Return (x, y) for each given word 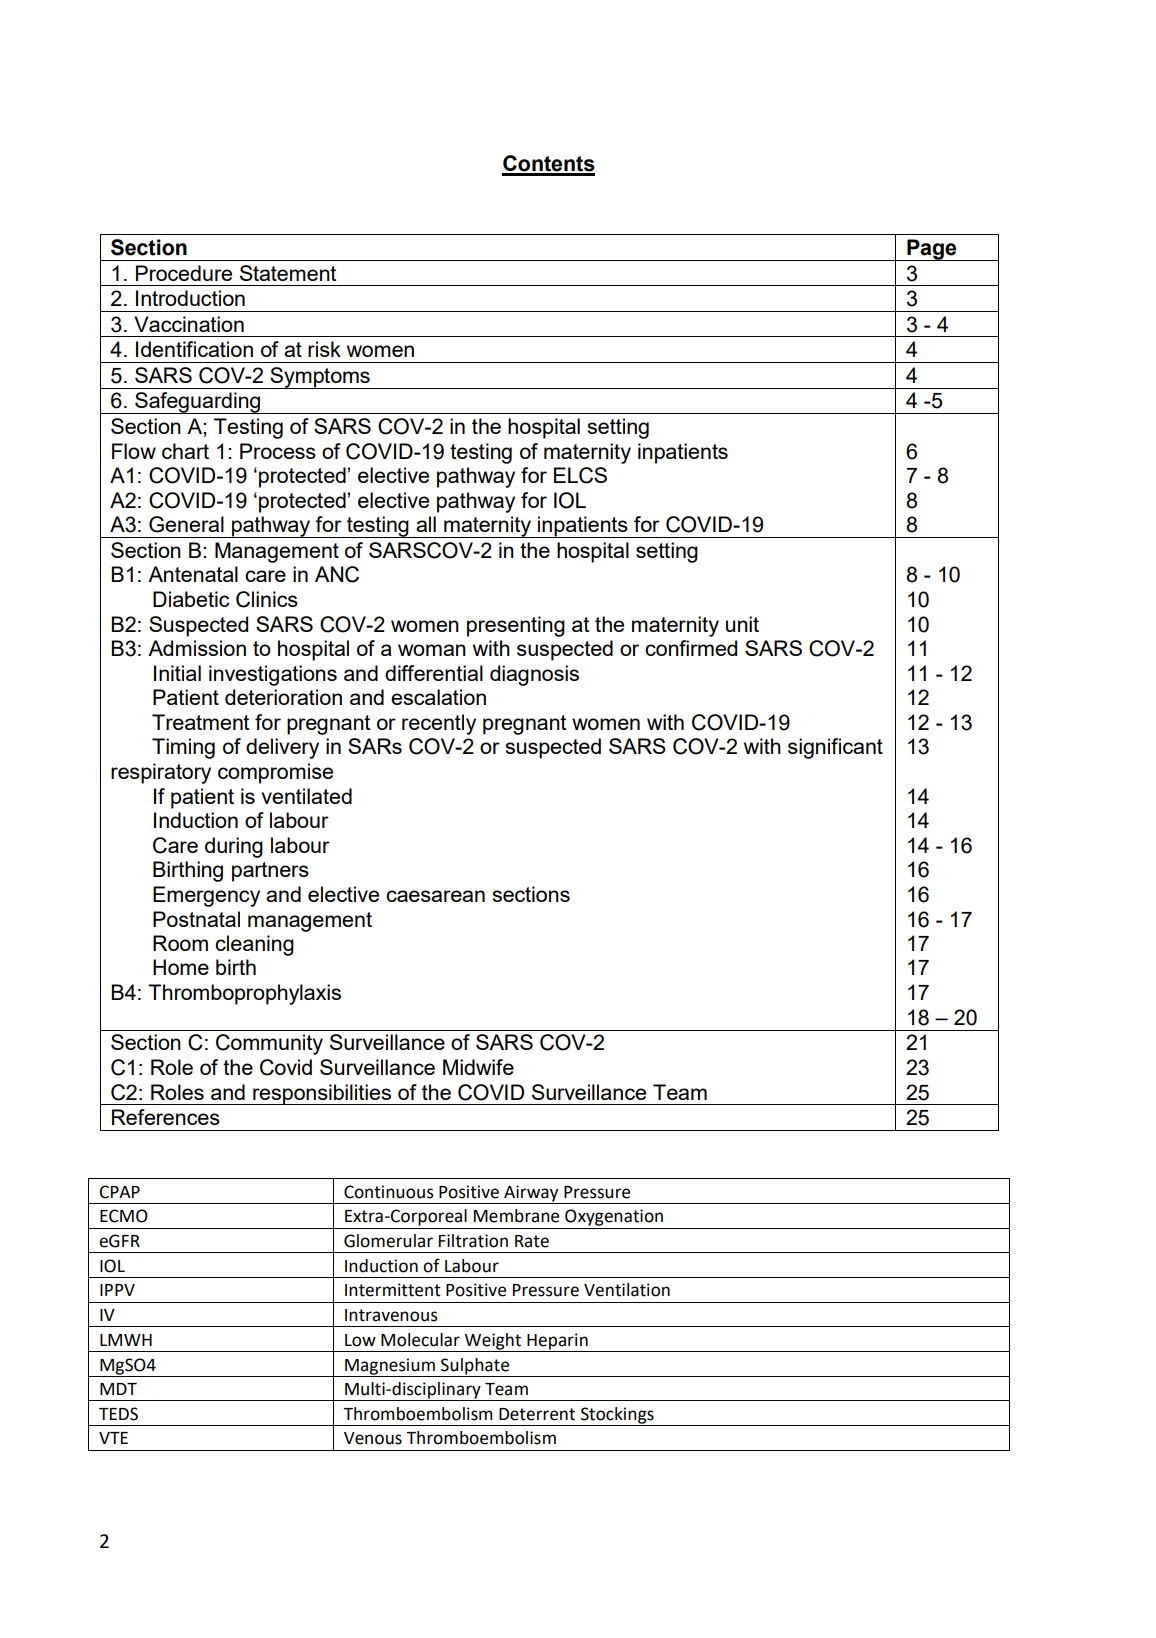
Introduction (190, 298)
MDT (118, 1389)
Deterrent (537, 1414)
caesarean (435, 896)
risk (324, 349)
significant (835, 748)
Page (932, 250)
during (234, 847)
